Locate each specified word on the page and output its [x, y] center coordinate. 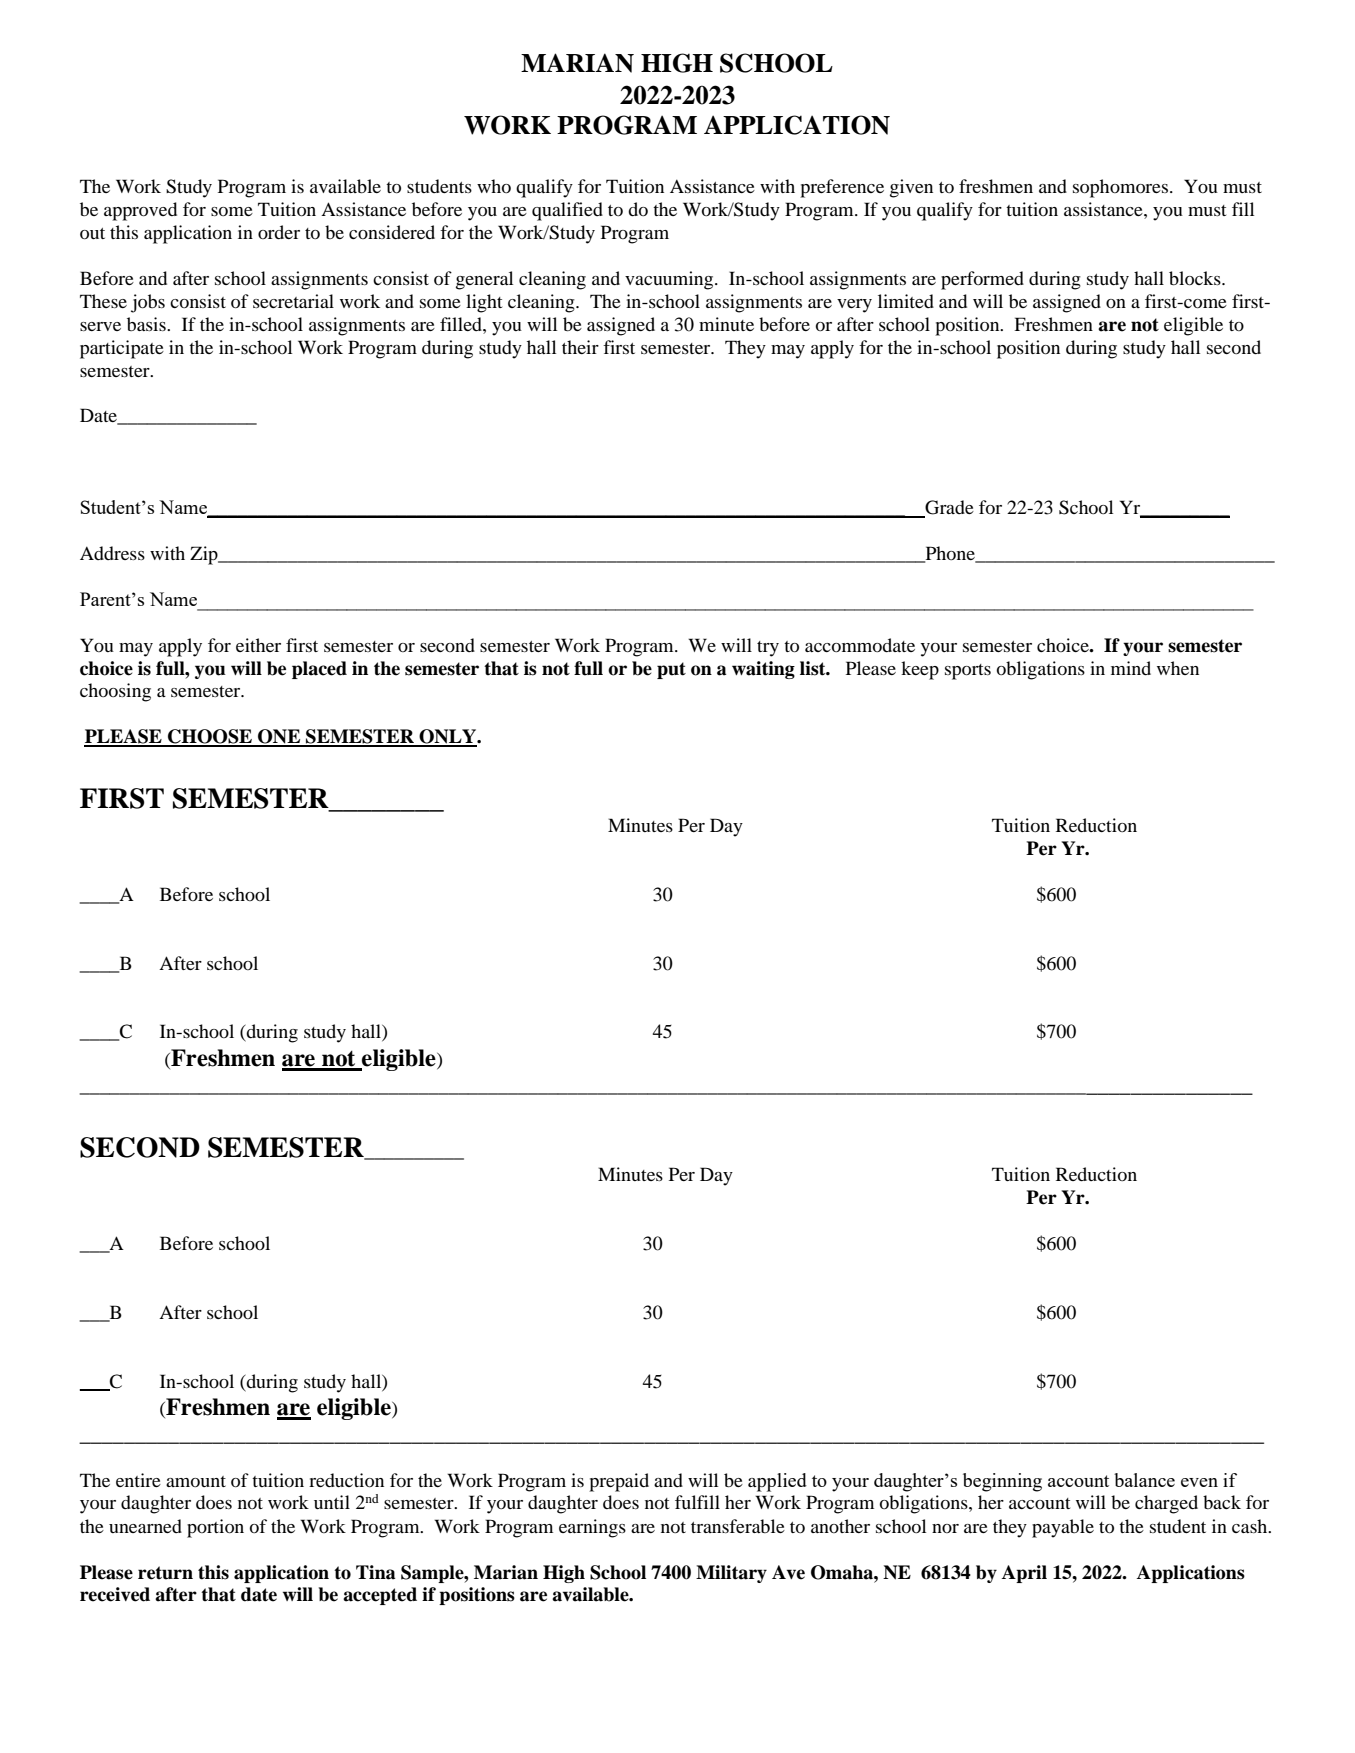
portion [215, 1528]
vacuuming [670, 280]
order [279, 232]
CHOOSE [210, 737]
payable [1063, 1528]
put [671, 670]
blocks [1196, 278]
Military [731, 1574]
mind [1131, 668]
